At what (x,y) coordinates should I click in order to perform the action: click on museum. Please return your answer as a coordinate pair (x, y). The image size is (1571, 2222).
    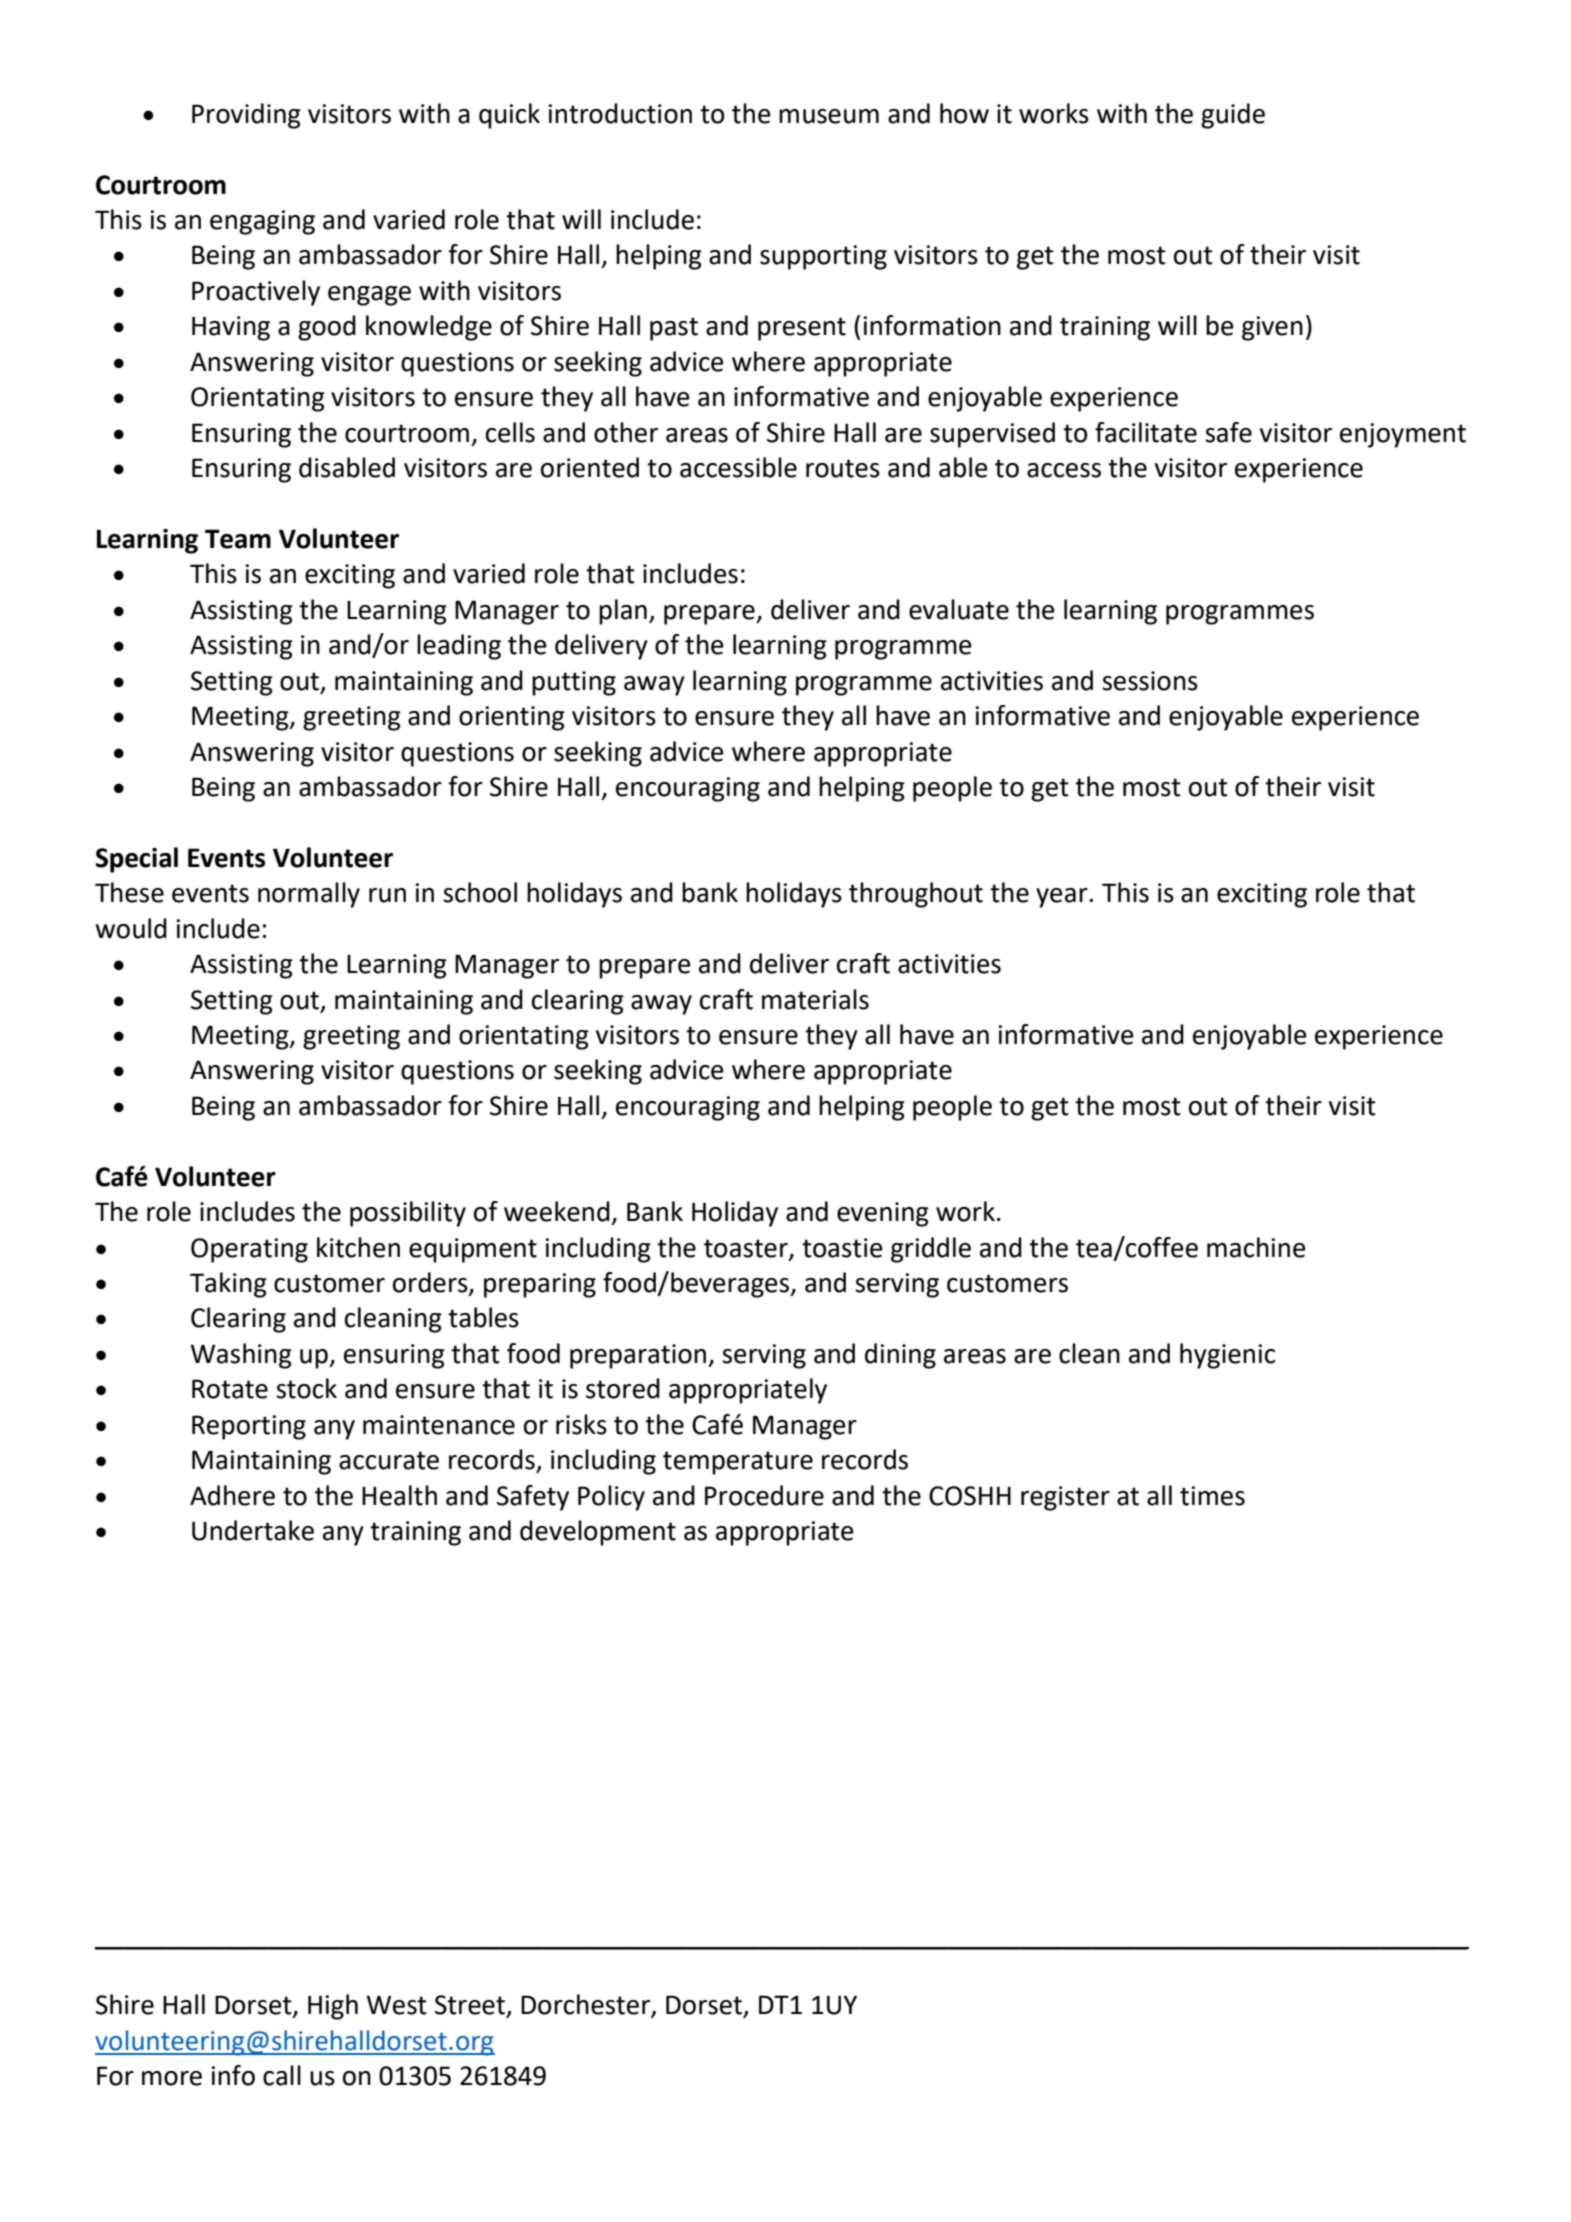
    Looking at the image, I should click on (829, 116).
